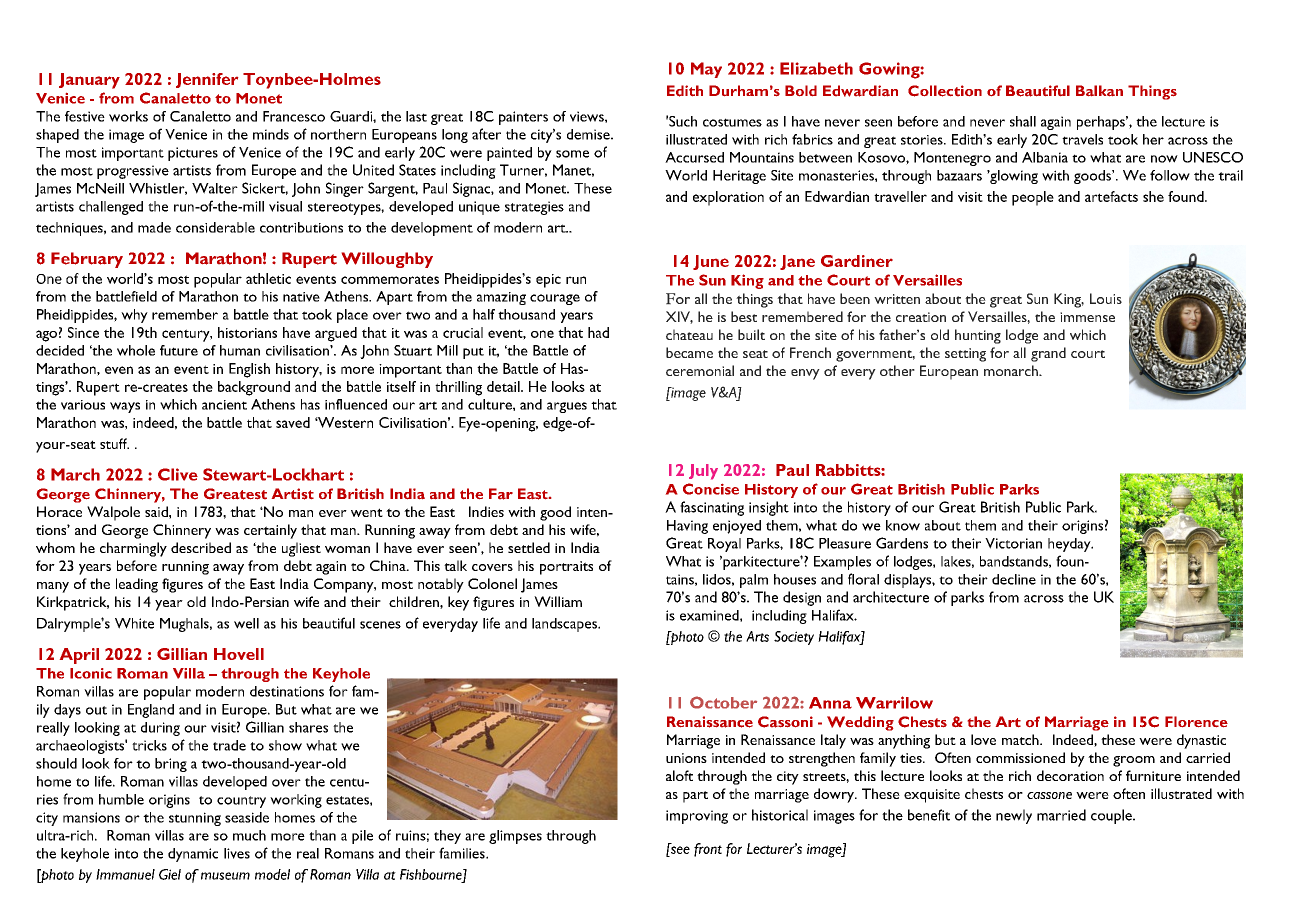  What do you see at coordinates (703, 472) in the image?
I see `July` at bounding box center [703, 472].
